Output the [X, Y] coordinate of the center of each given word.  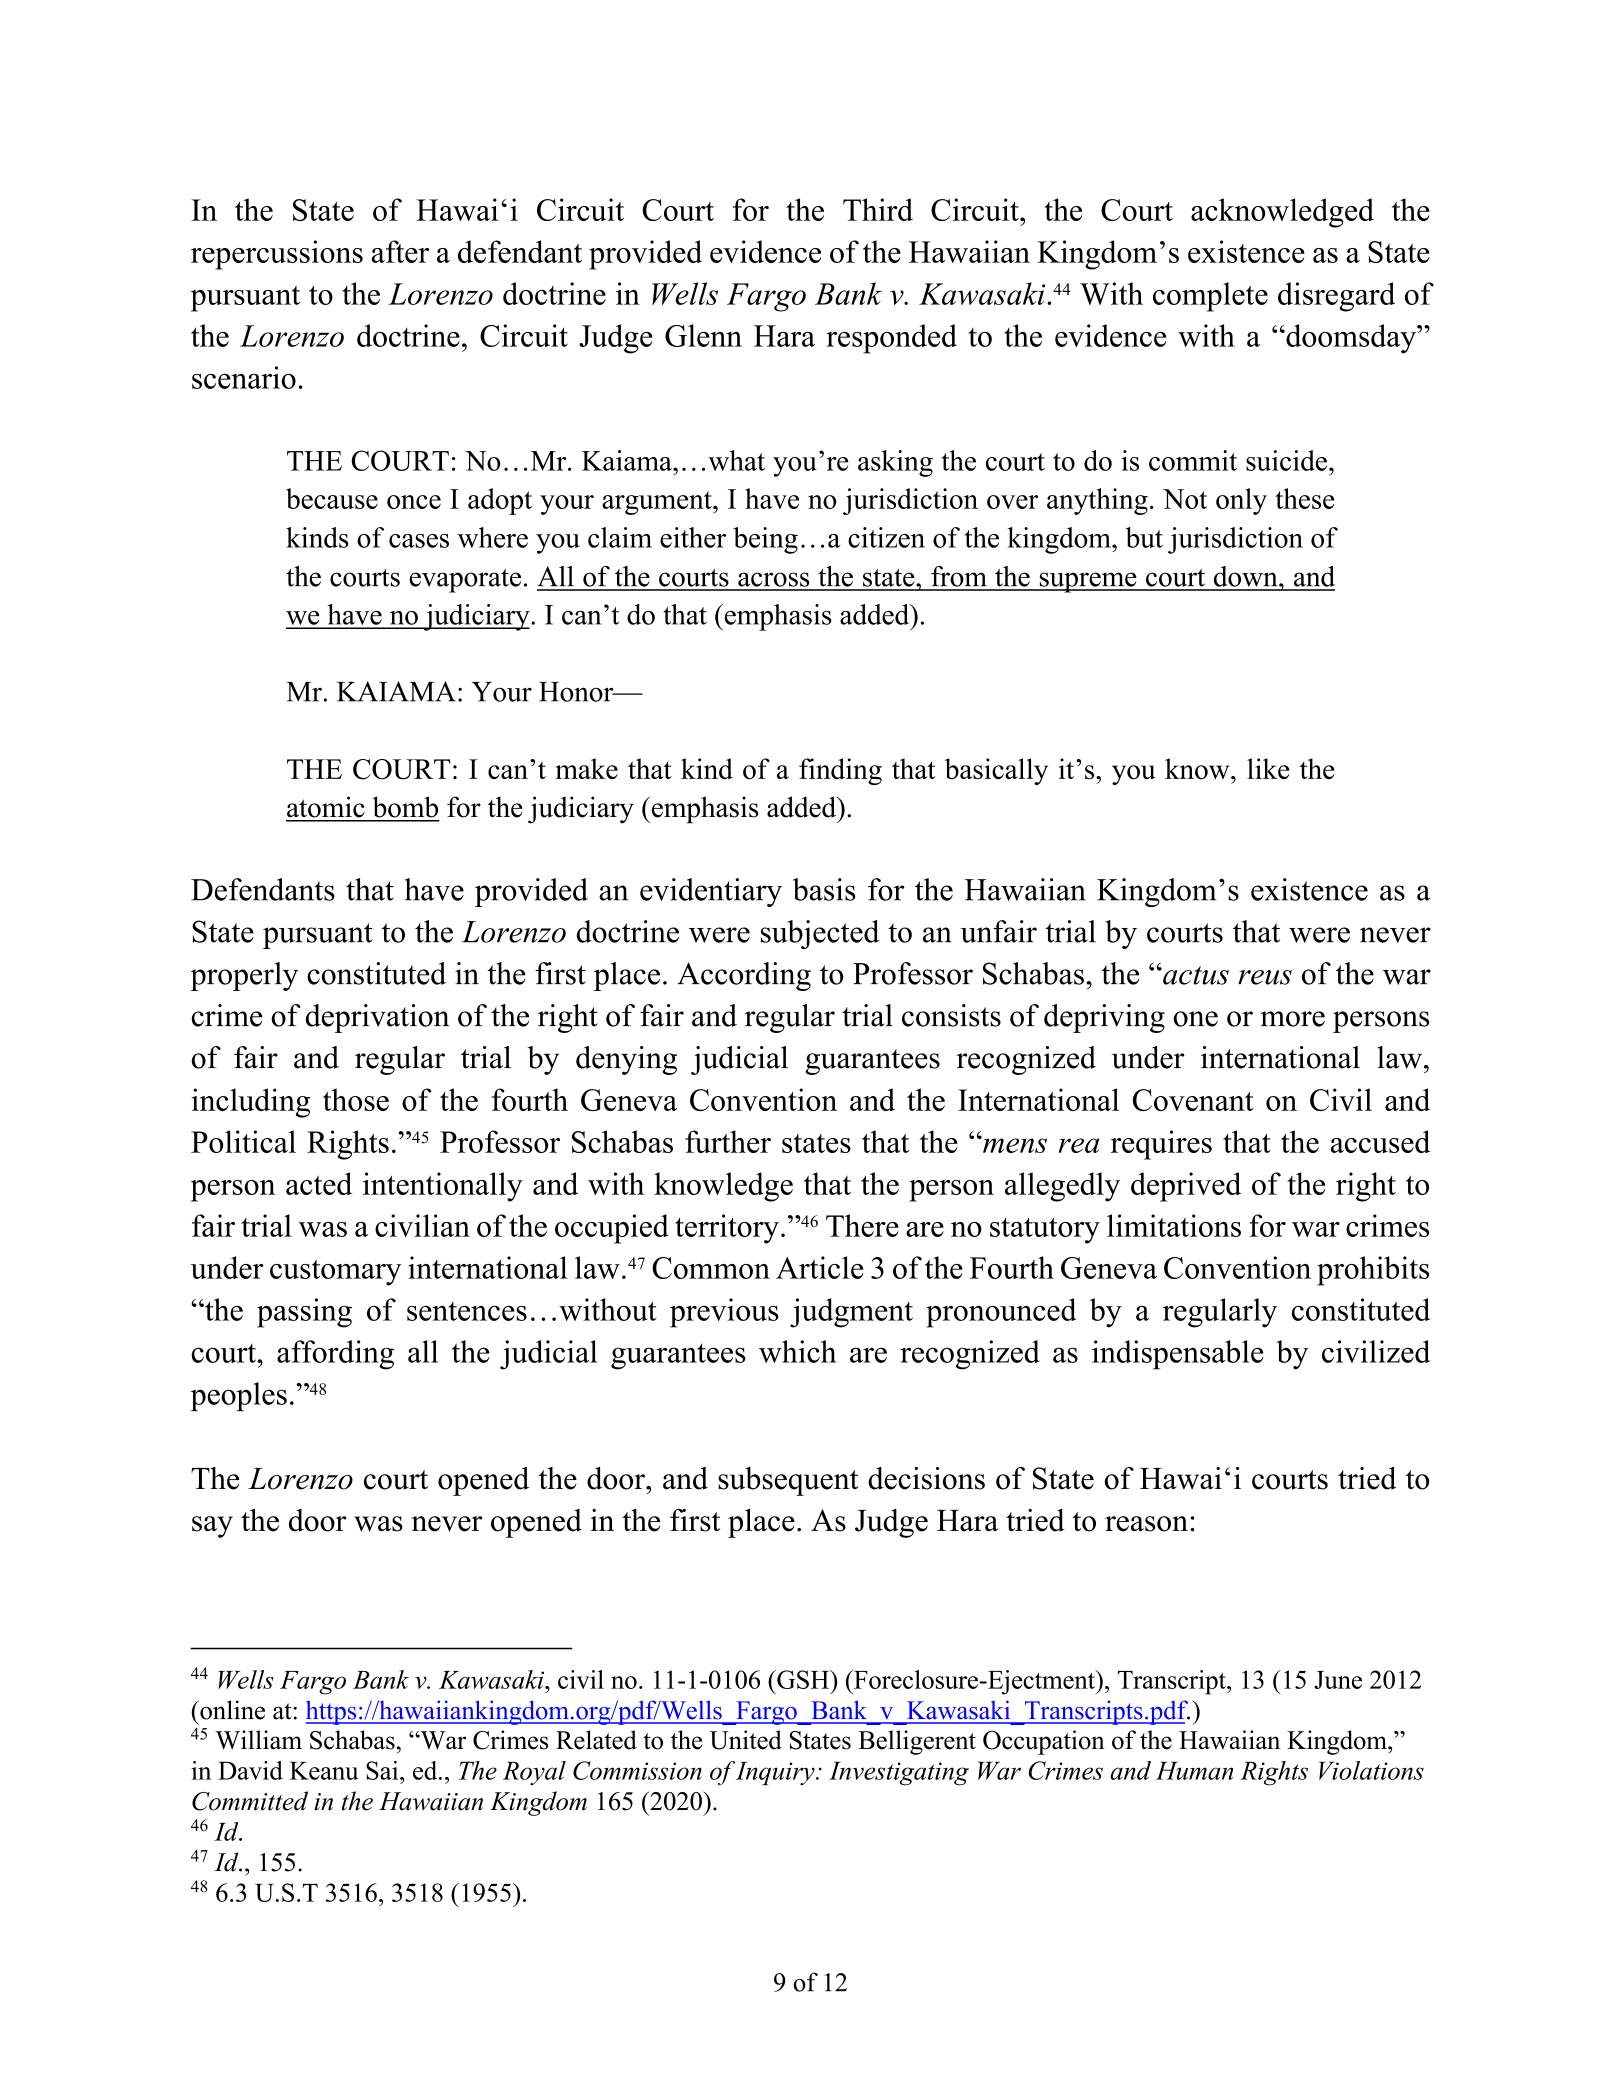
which [797, 1351]
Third [878, 209]
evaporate [465, 581]
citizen [886, 537]
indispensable [1177, 1355]
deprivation [377, 1018]
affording [335, 1355]
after [400, 251]
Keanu [324, 1770]
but [1144, 537]
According [744, 976]
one [1195, 1019]
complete [1210, 297]
